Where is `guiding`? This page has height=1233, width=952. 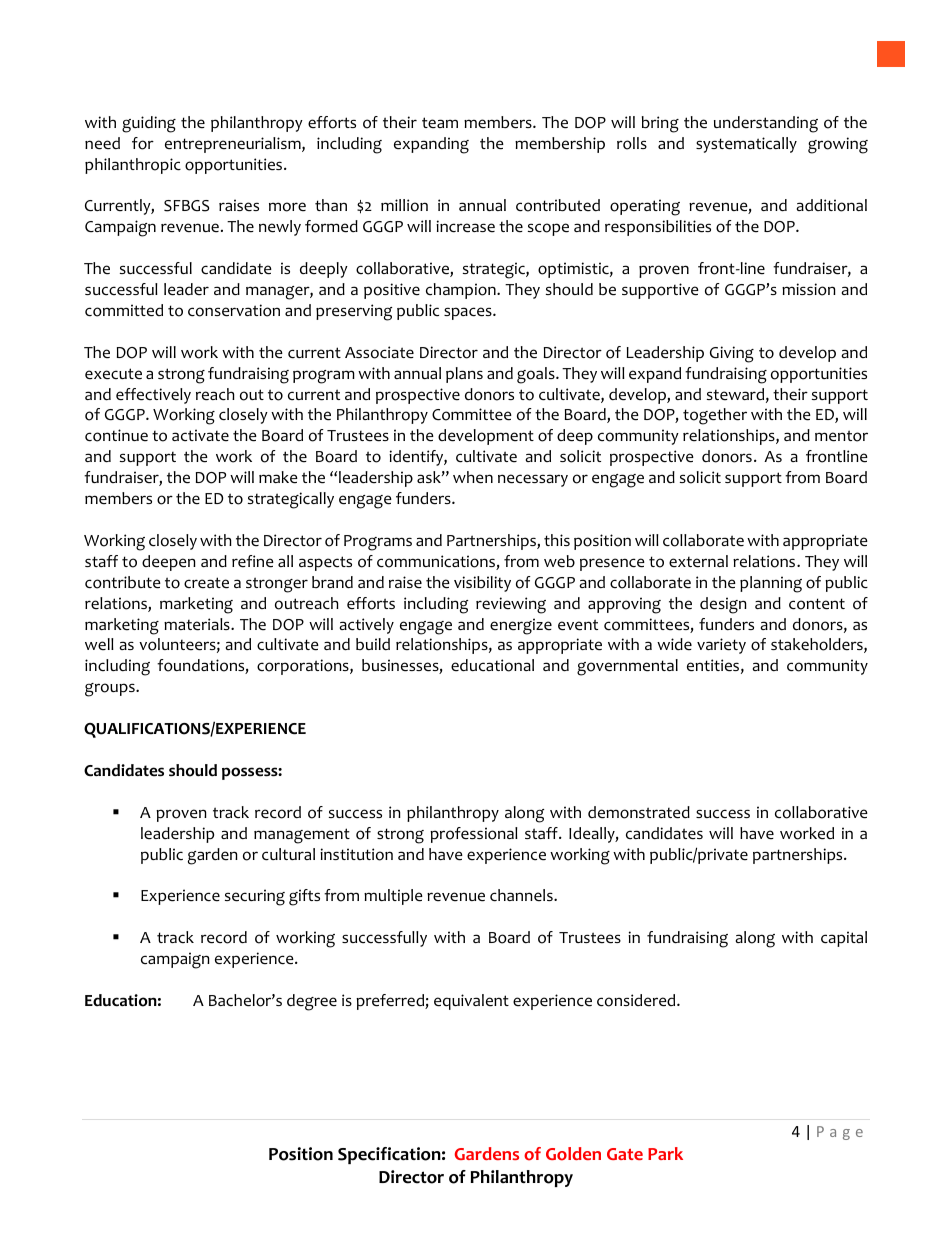
guiding is located at coordinates (149, 124).
